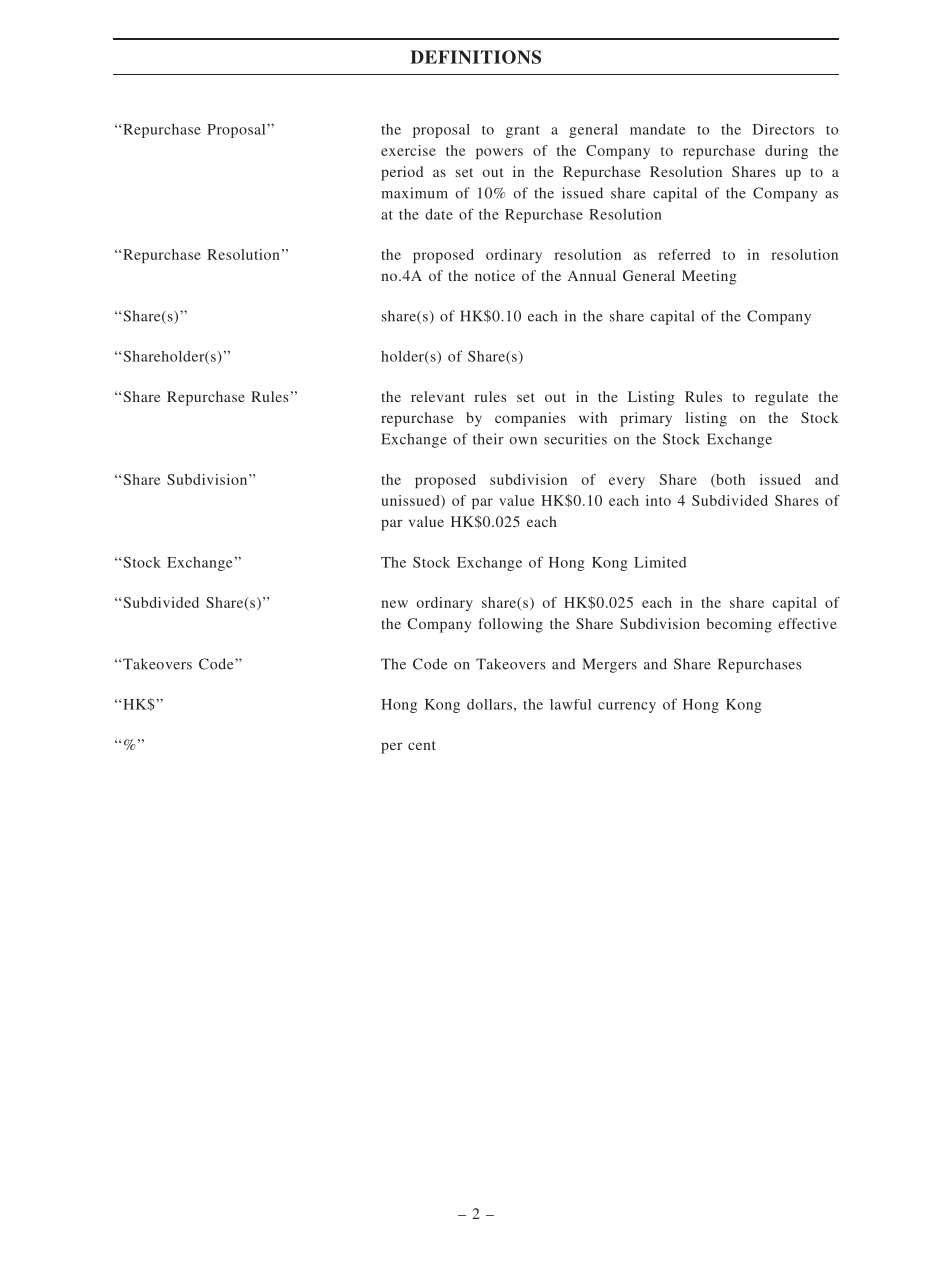  I want to click on cent, so click(422, 745).
